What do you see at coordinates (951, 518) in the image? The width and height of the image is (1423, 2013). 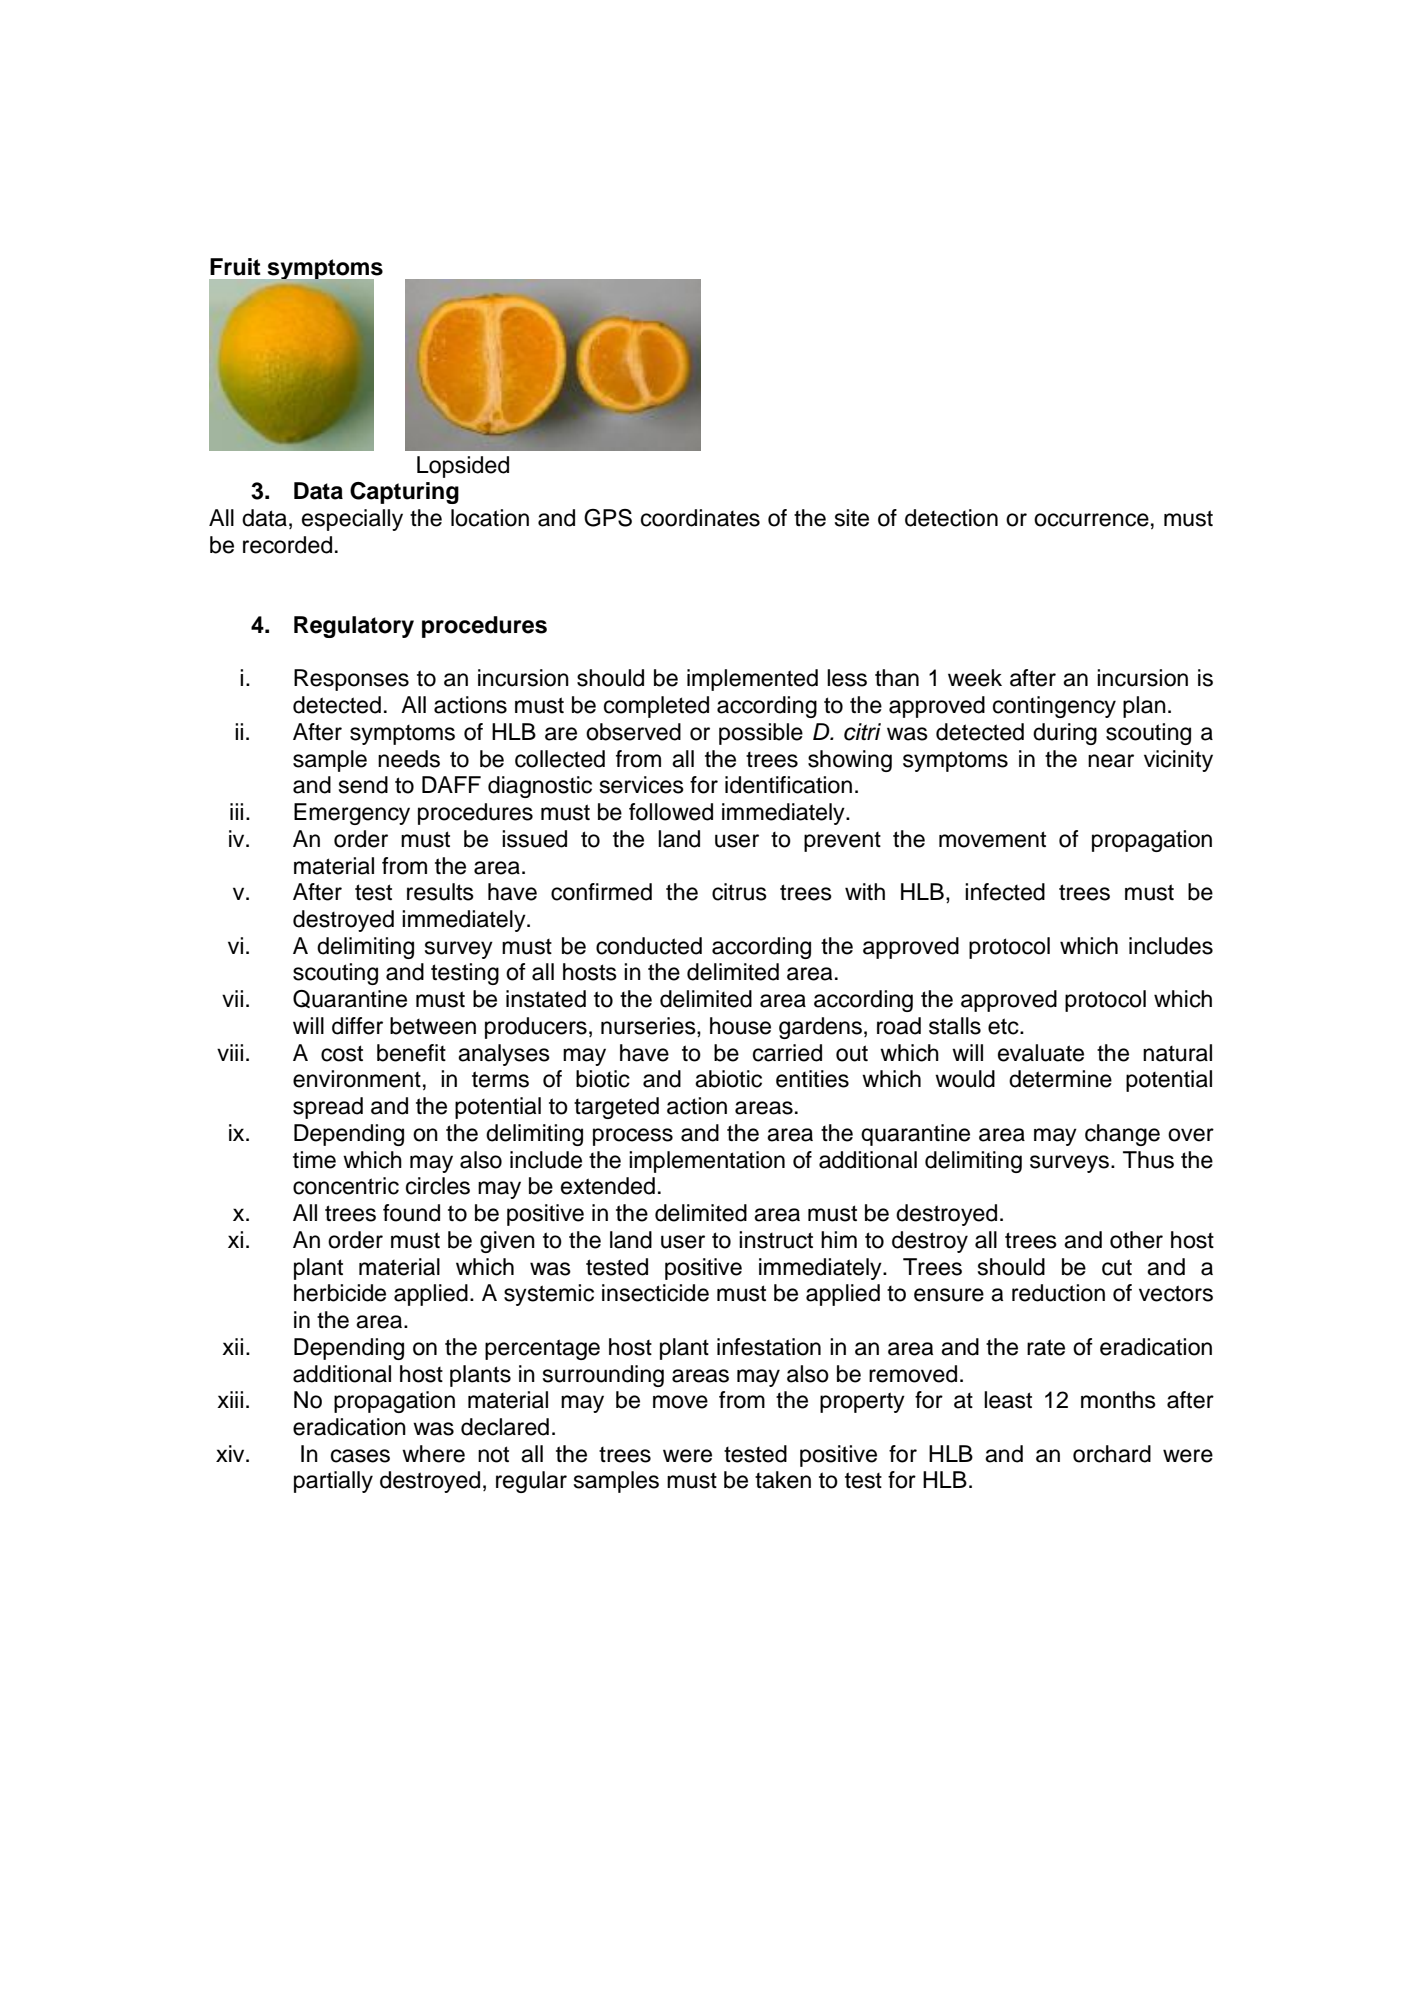 I see `detection` at bounding box center [951, 518].
